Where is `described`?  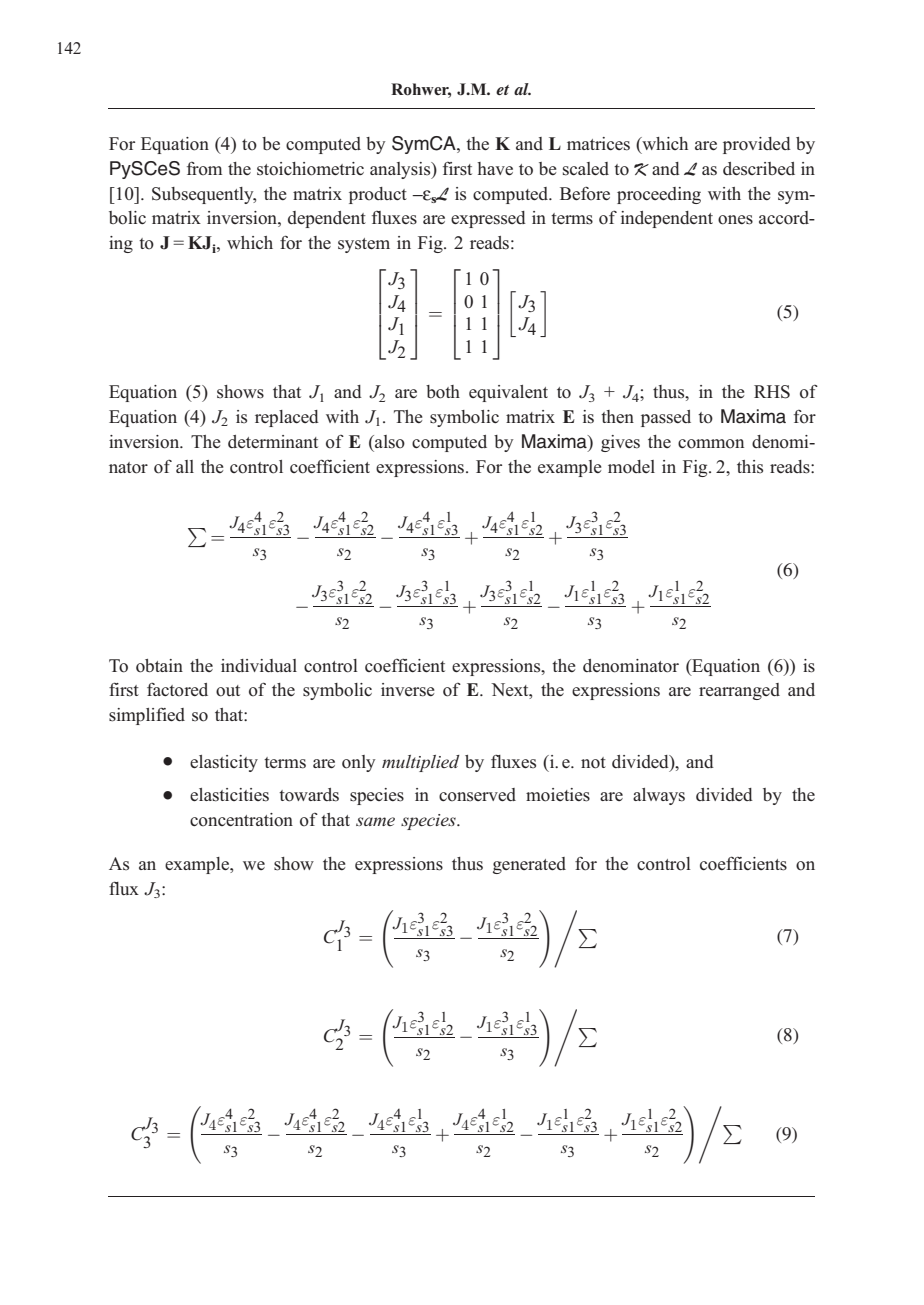
described is located at coordinates (759, 168).
